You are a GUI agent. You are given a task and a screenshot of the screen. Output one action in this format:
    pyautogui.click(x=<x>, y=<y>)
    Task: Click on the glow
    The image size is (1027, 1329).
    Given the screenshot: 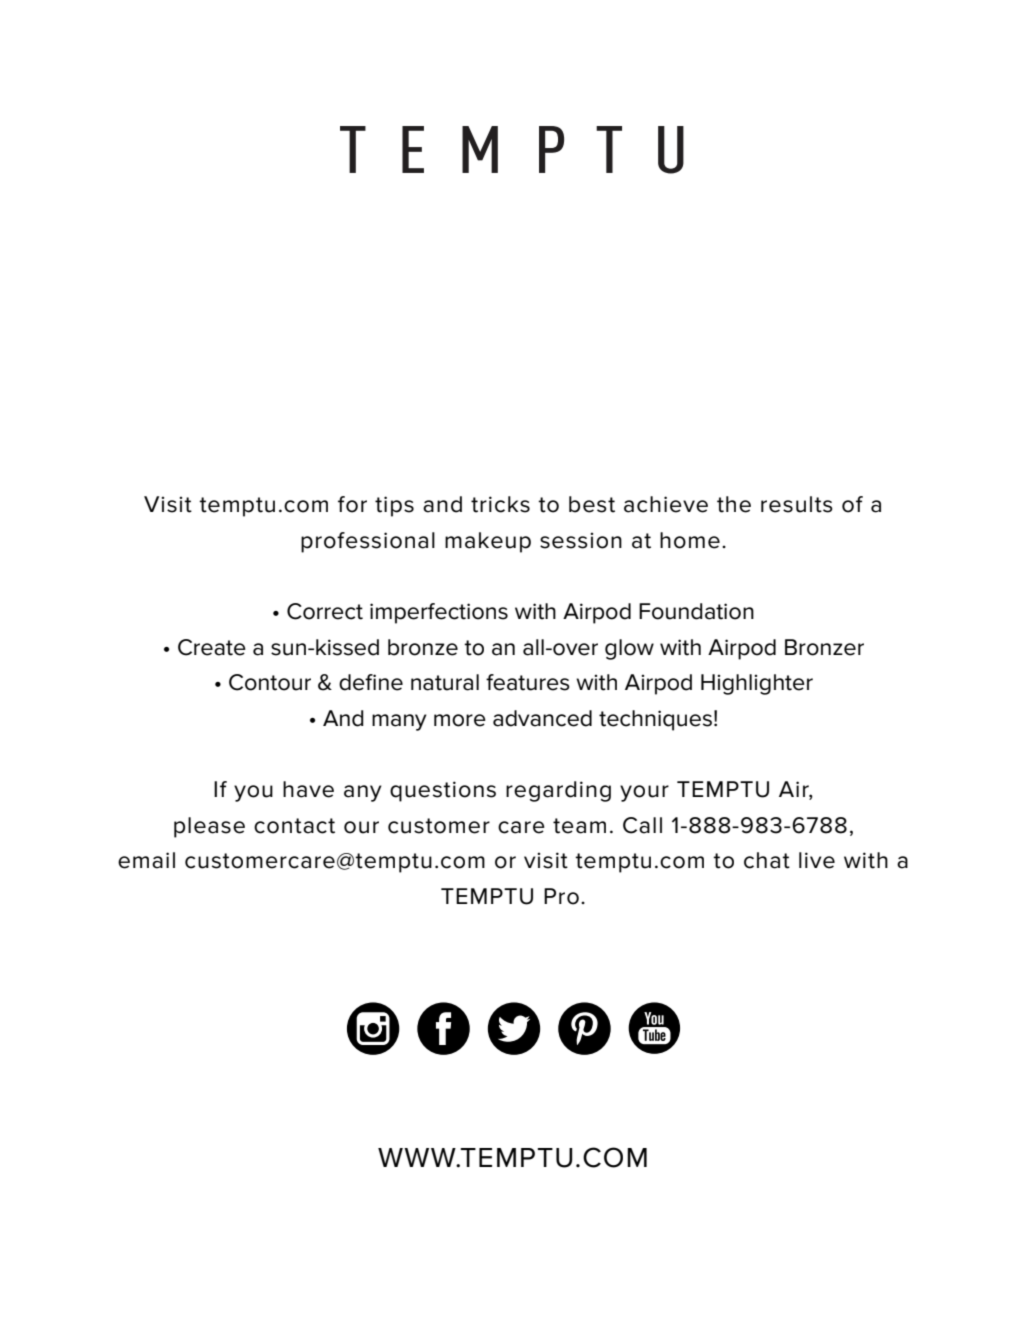 What is the action you would take?
    pyautogui.click(x=629, y=649)
